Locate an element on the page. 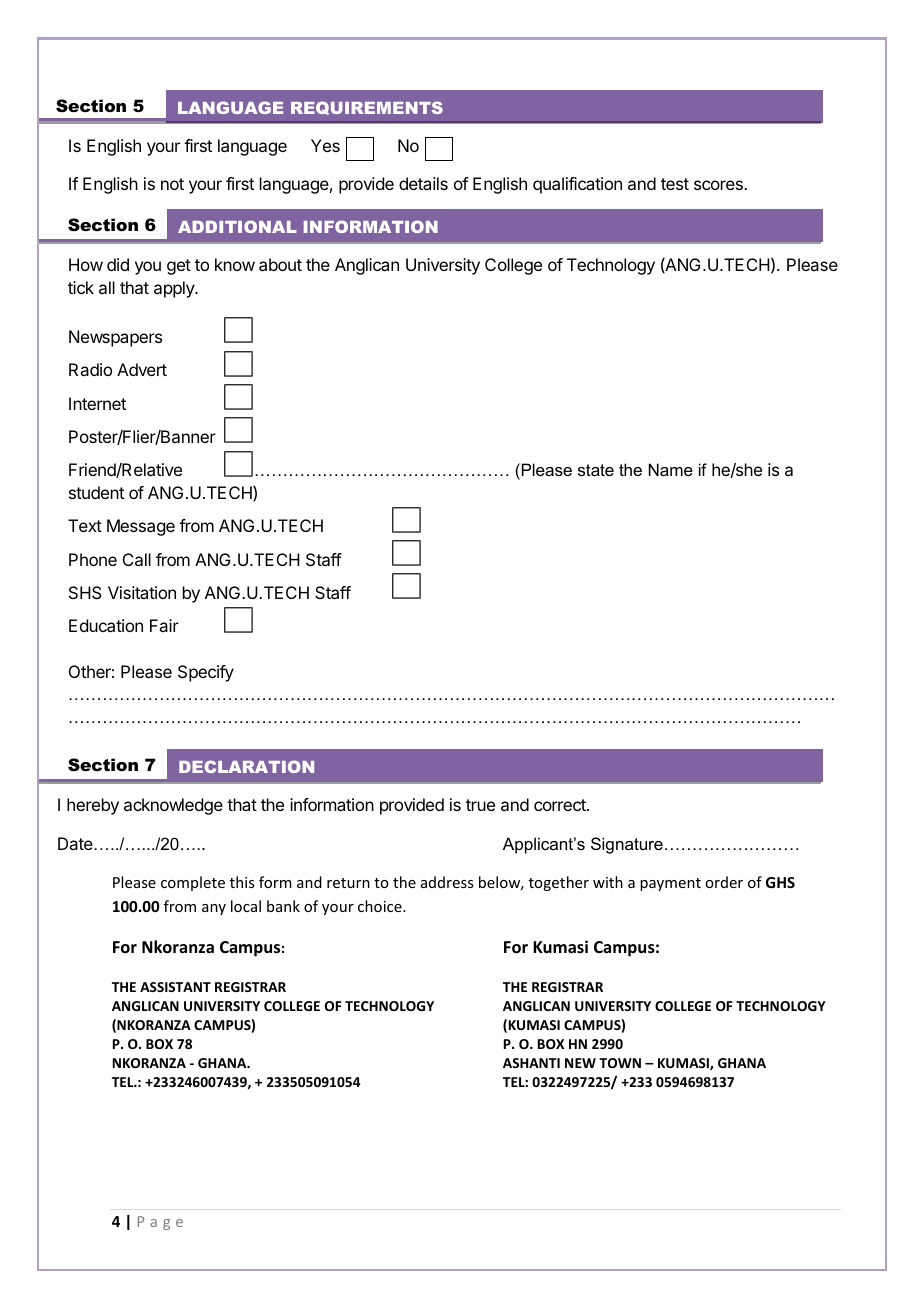  not is located at coordinates (172, 184).
